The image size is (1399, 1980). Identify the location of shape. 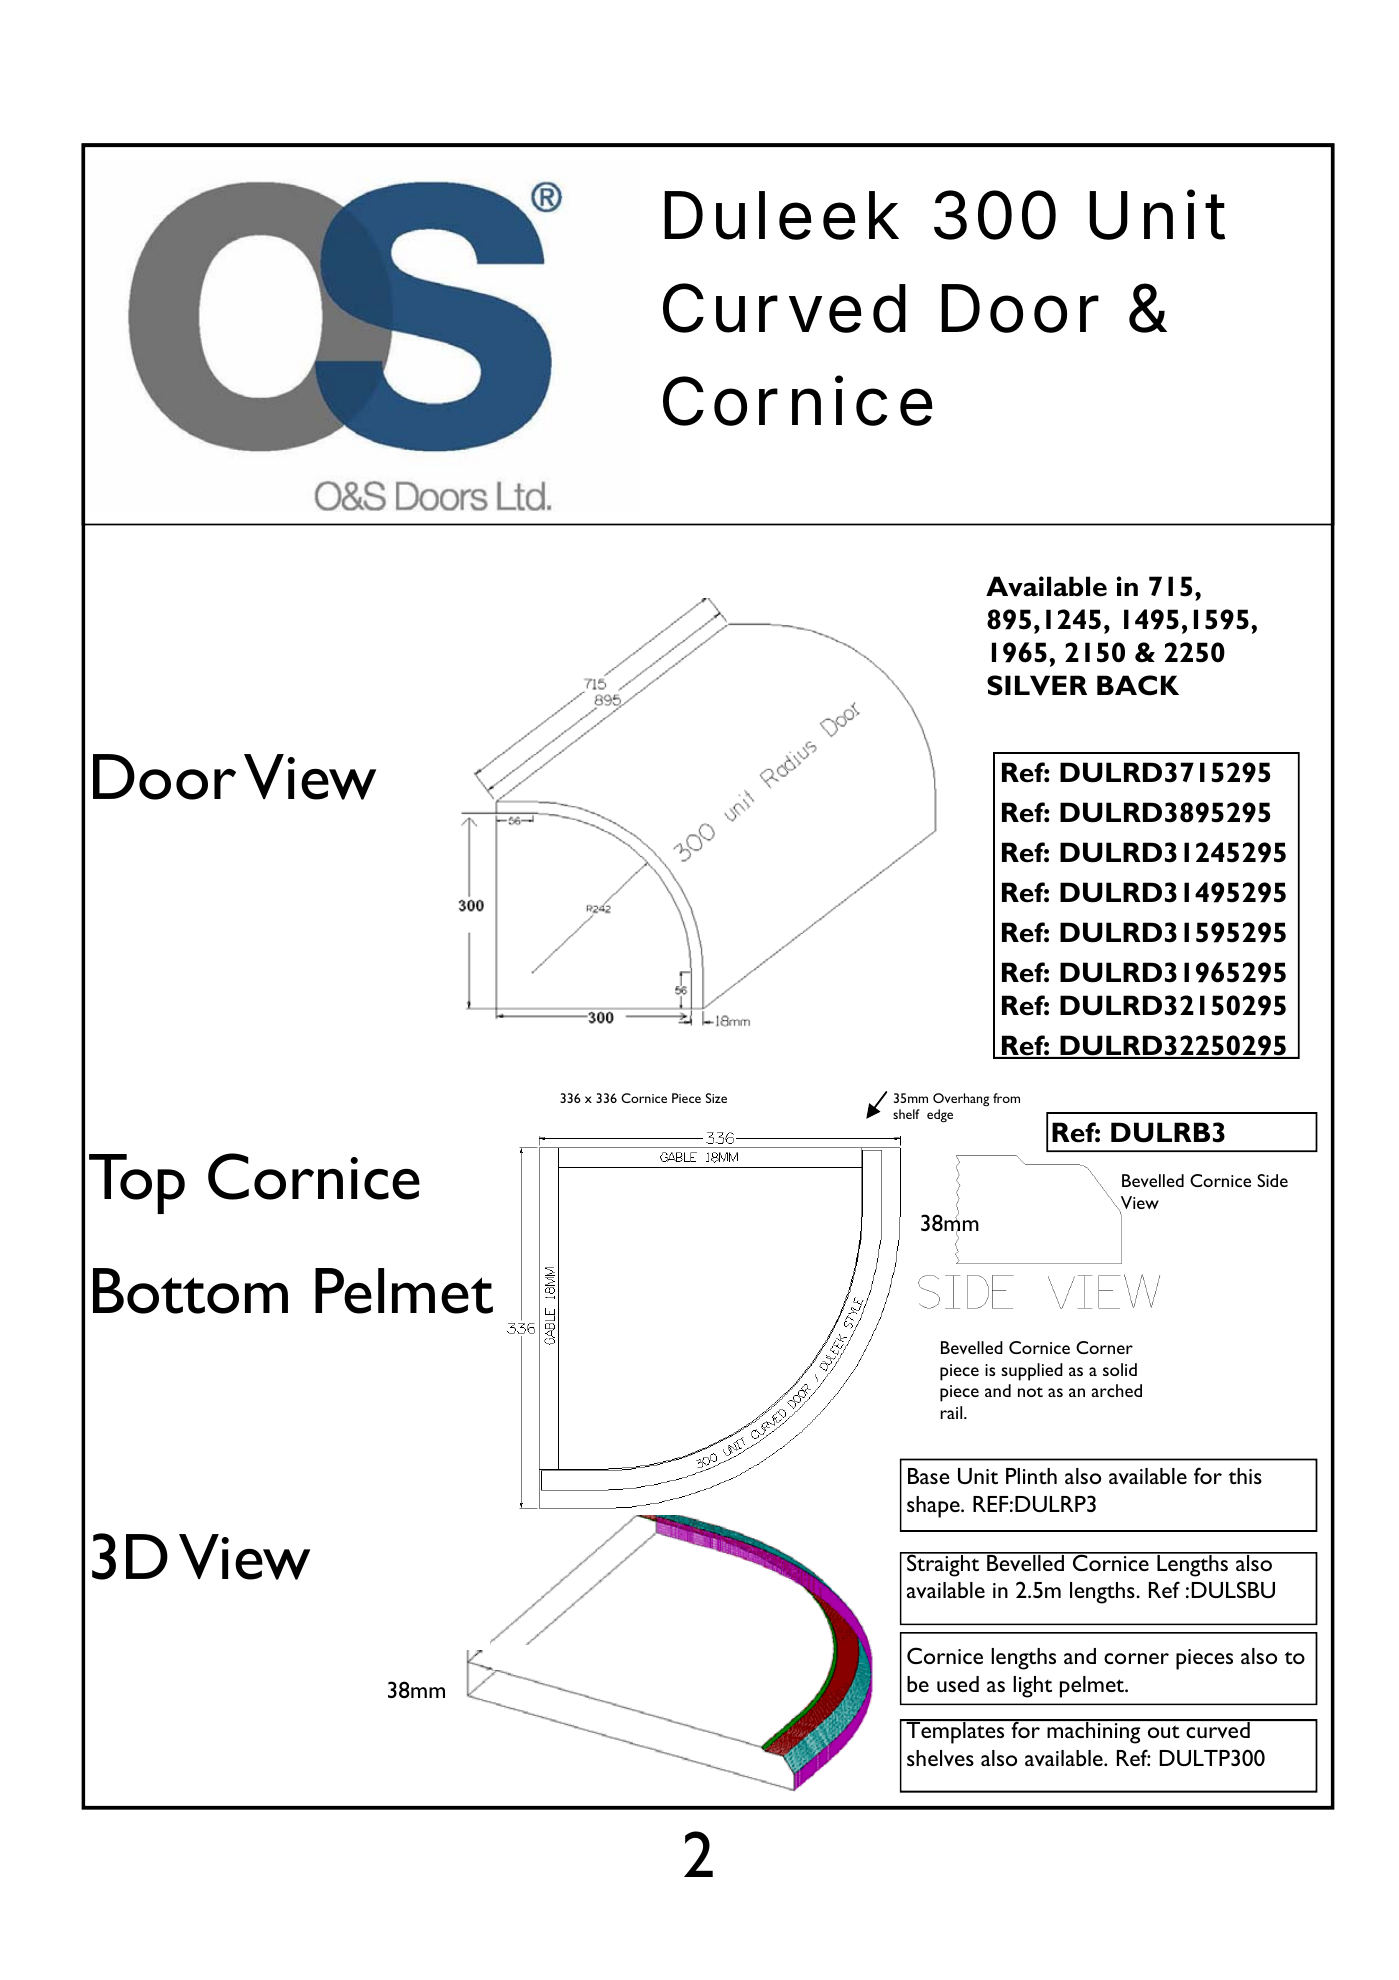
(934, 1507).
